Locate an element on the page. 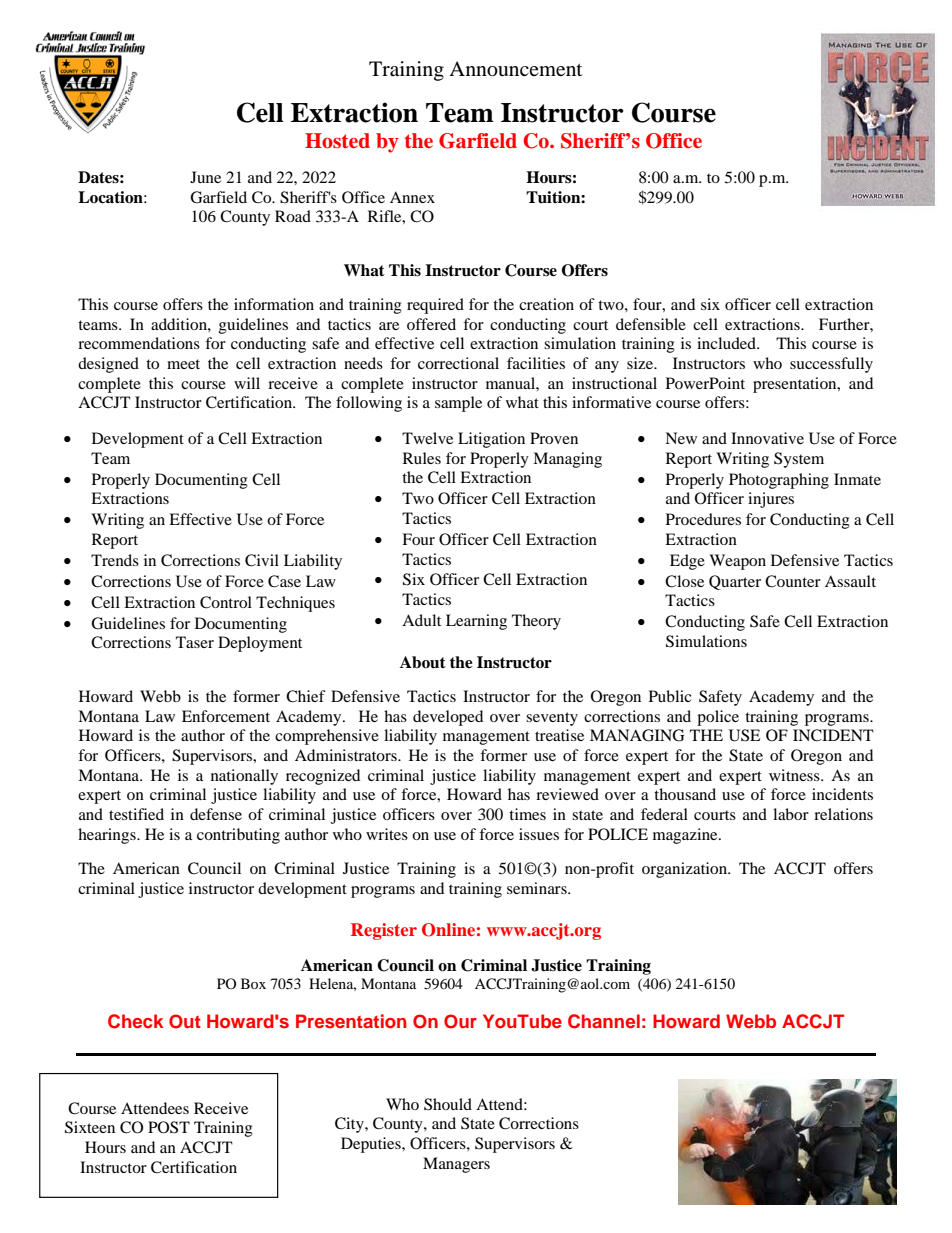 This document has width=952, height=1233. June is located at coordinates (205, 177).
